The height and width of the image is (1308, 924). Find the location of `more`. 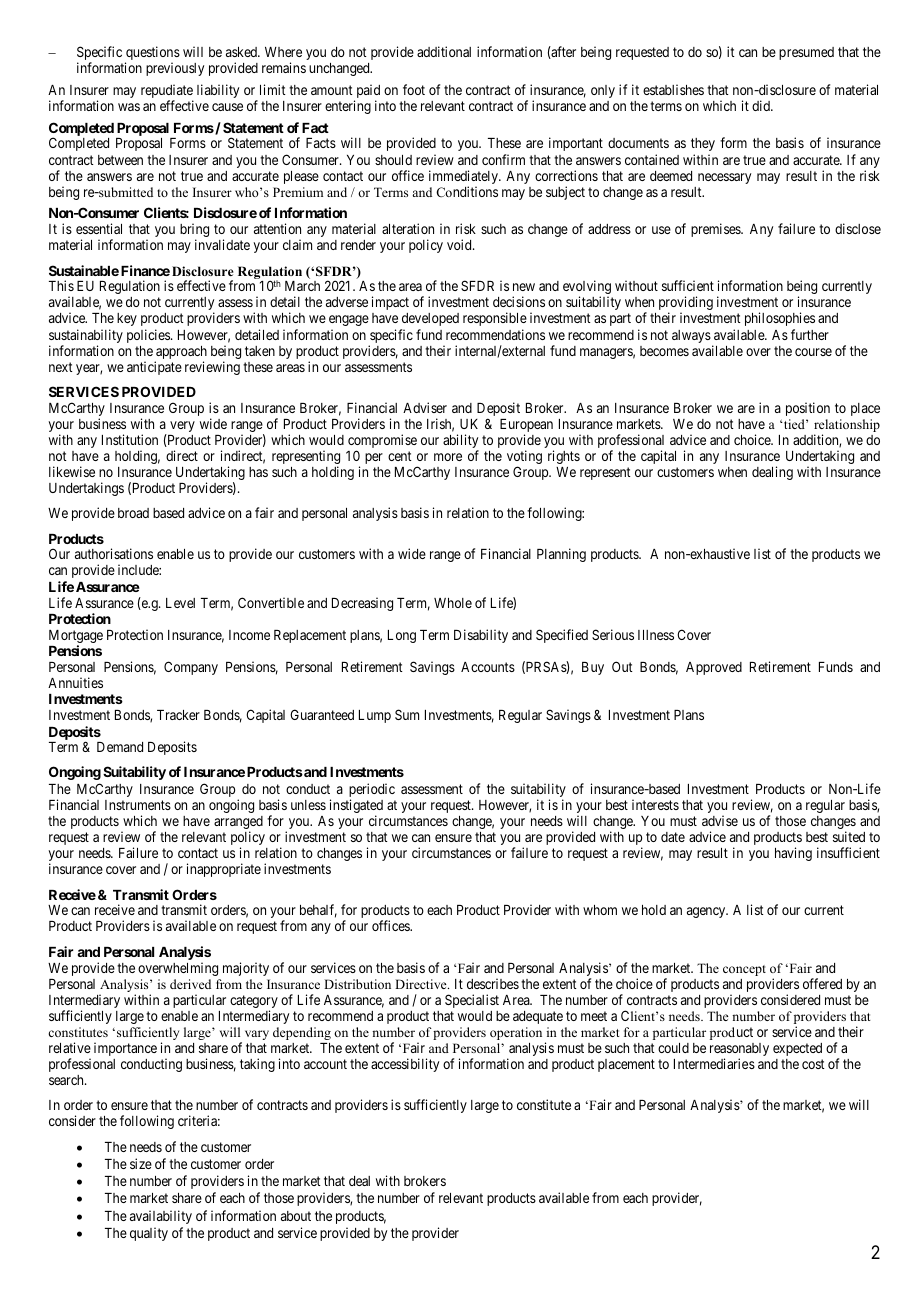

more is located at coordinates (448, 457).
